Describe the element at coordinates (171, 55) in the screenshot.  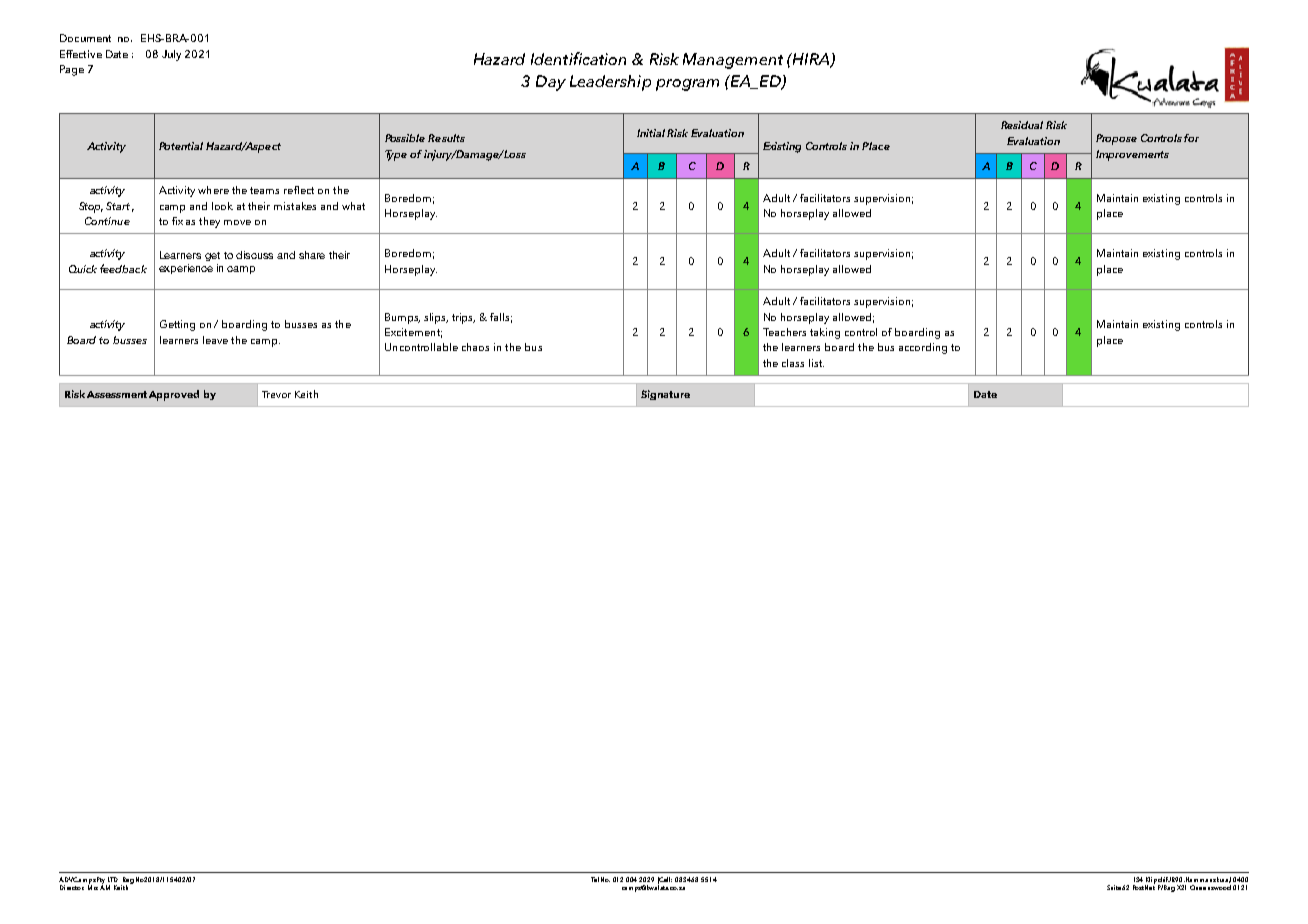
I see `July` at that location.
